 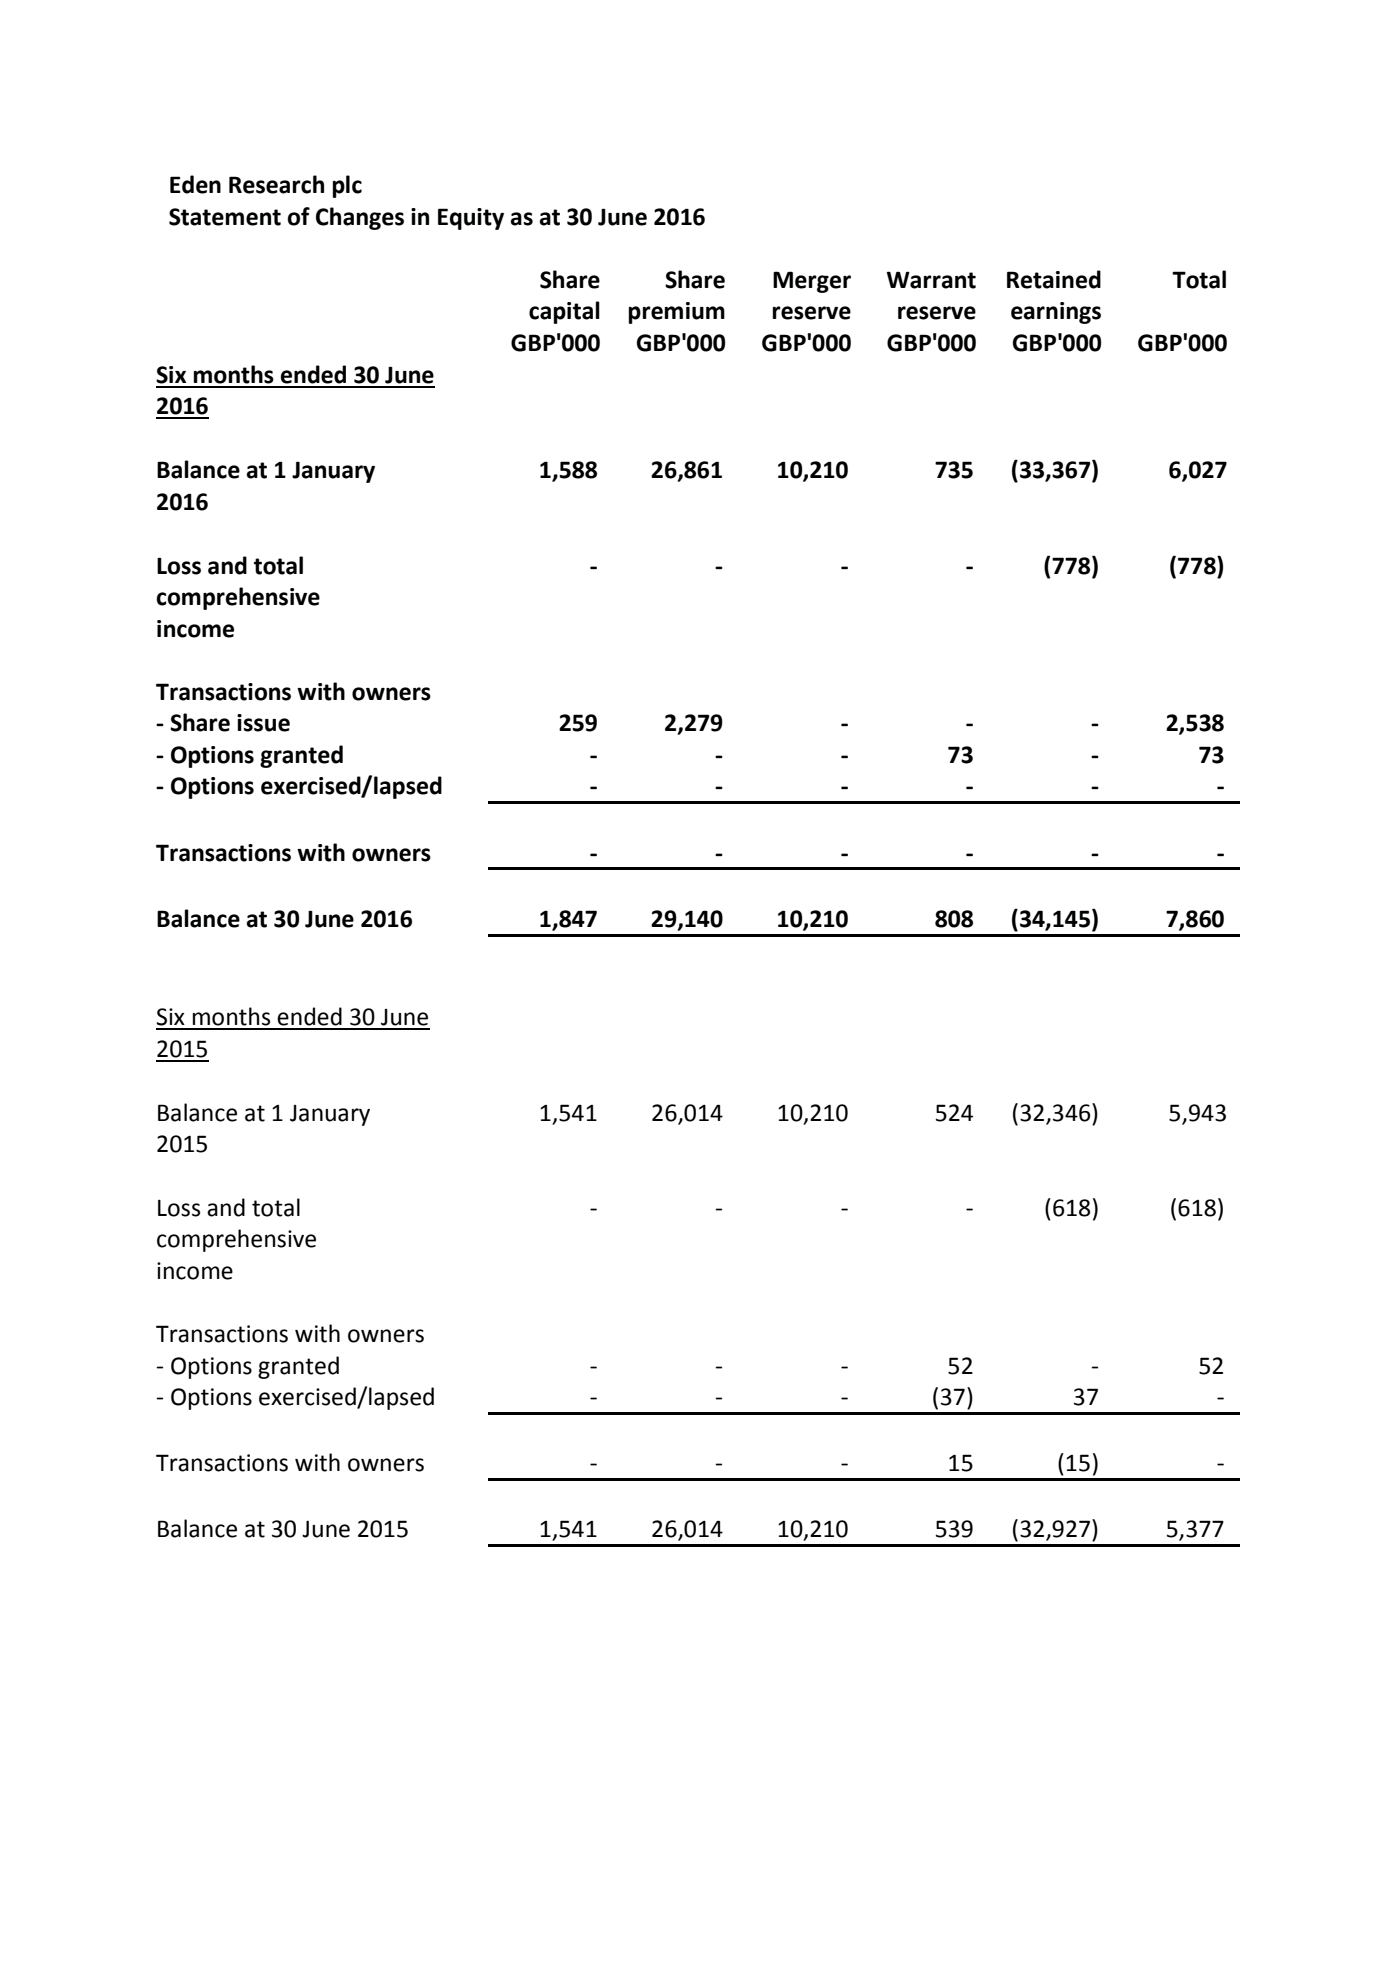 I want to click on Research, so click(x=276, y=184).
